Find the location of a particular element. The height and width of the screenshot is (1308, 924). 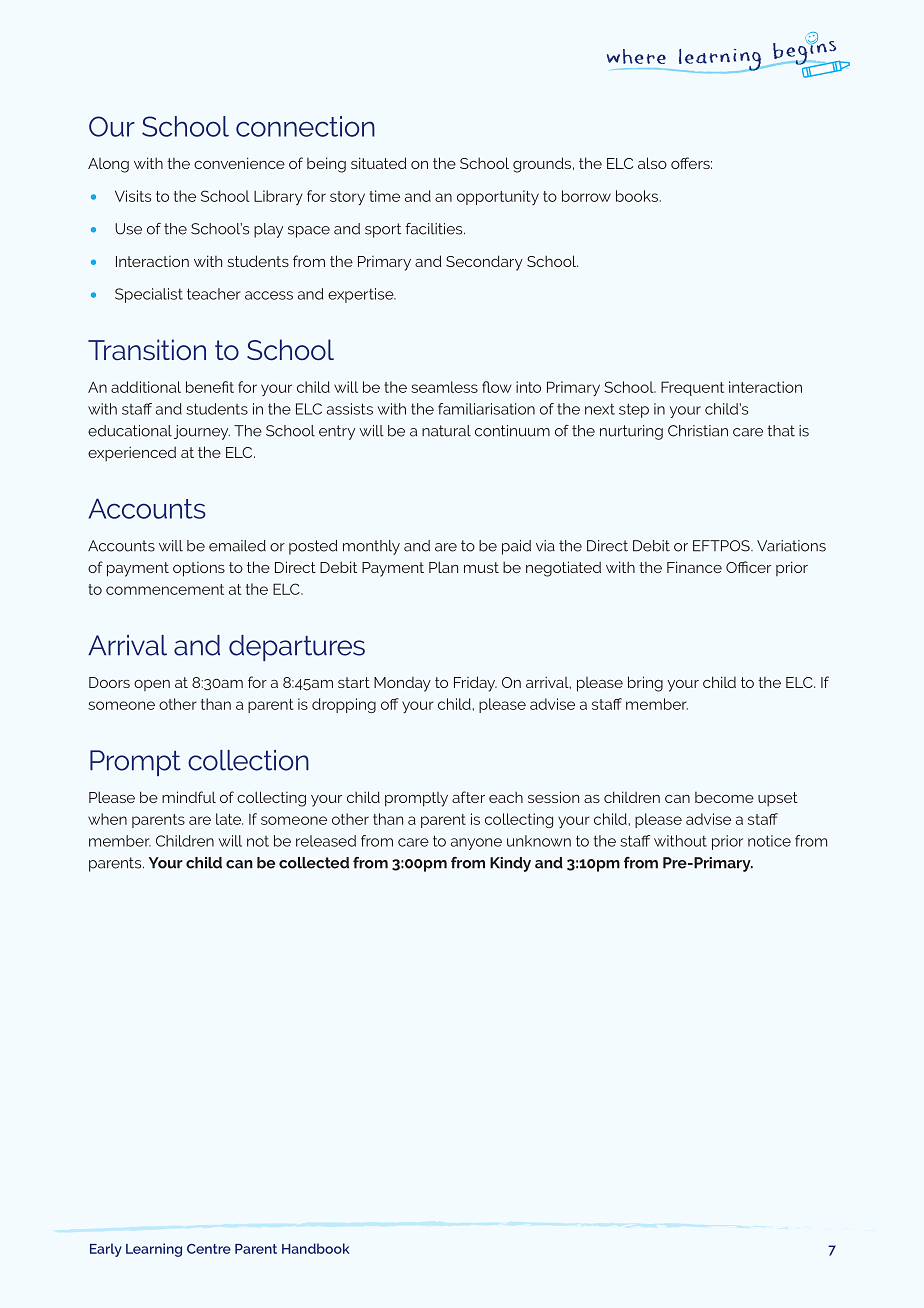

journey is located at coordinates (202, 432).
